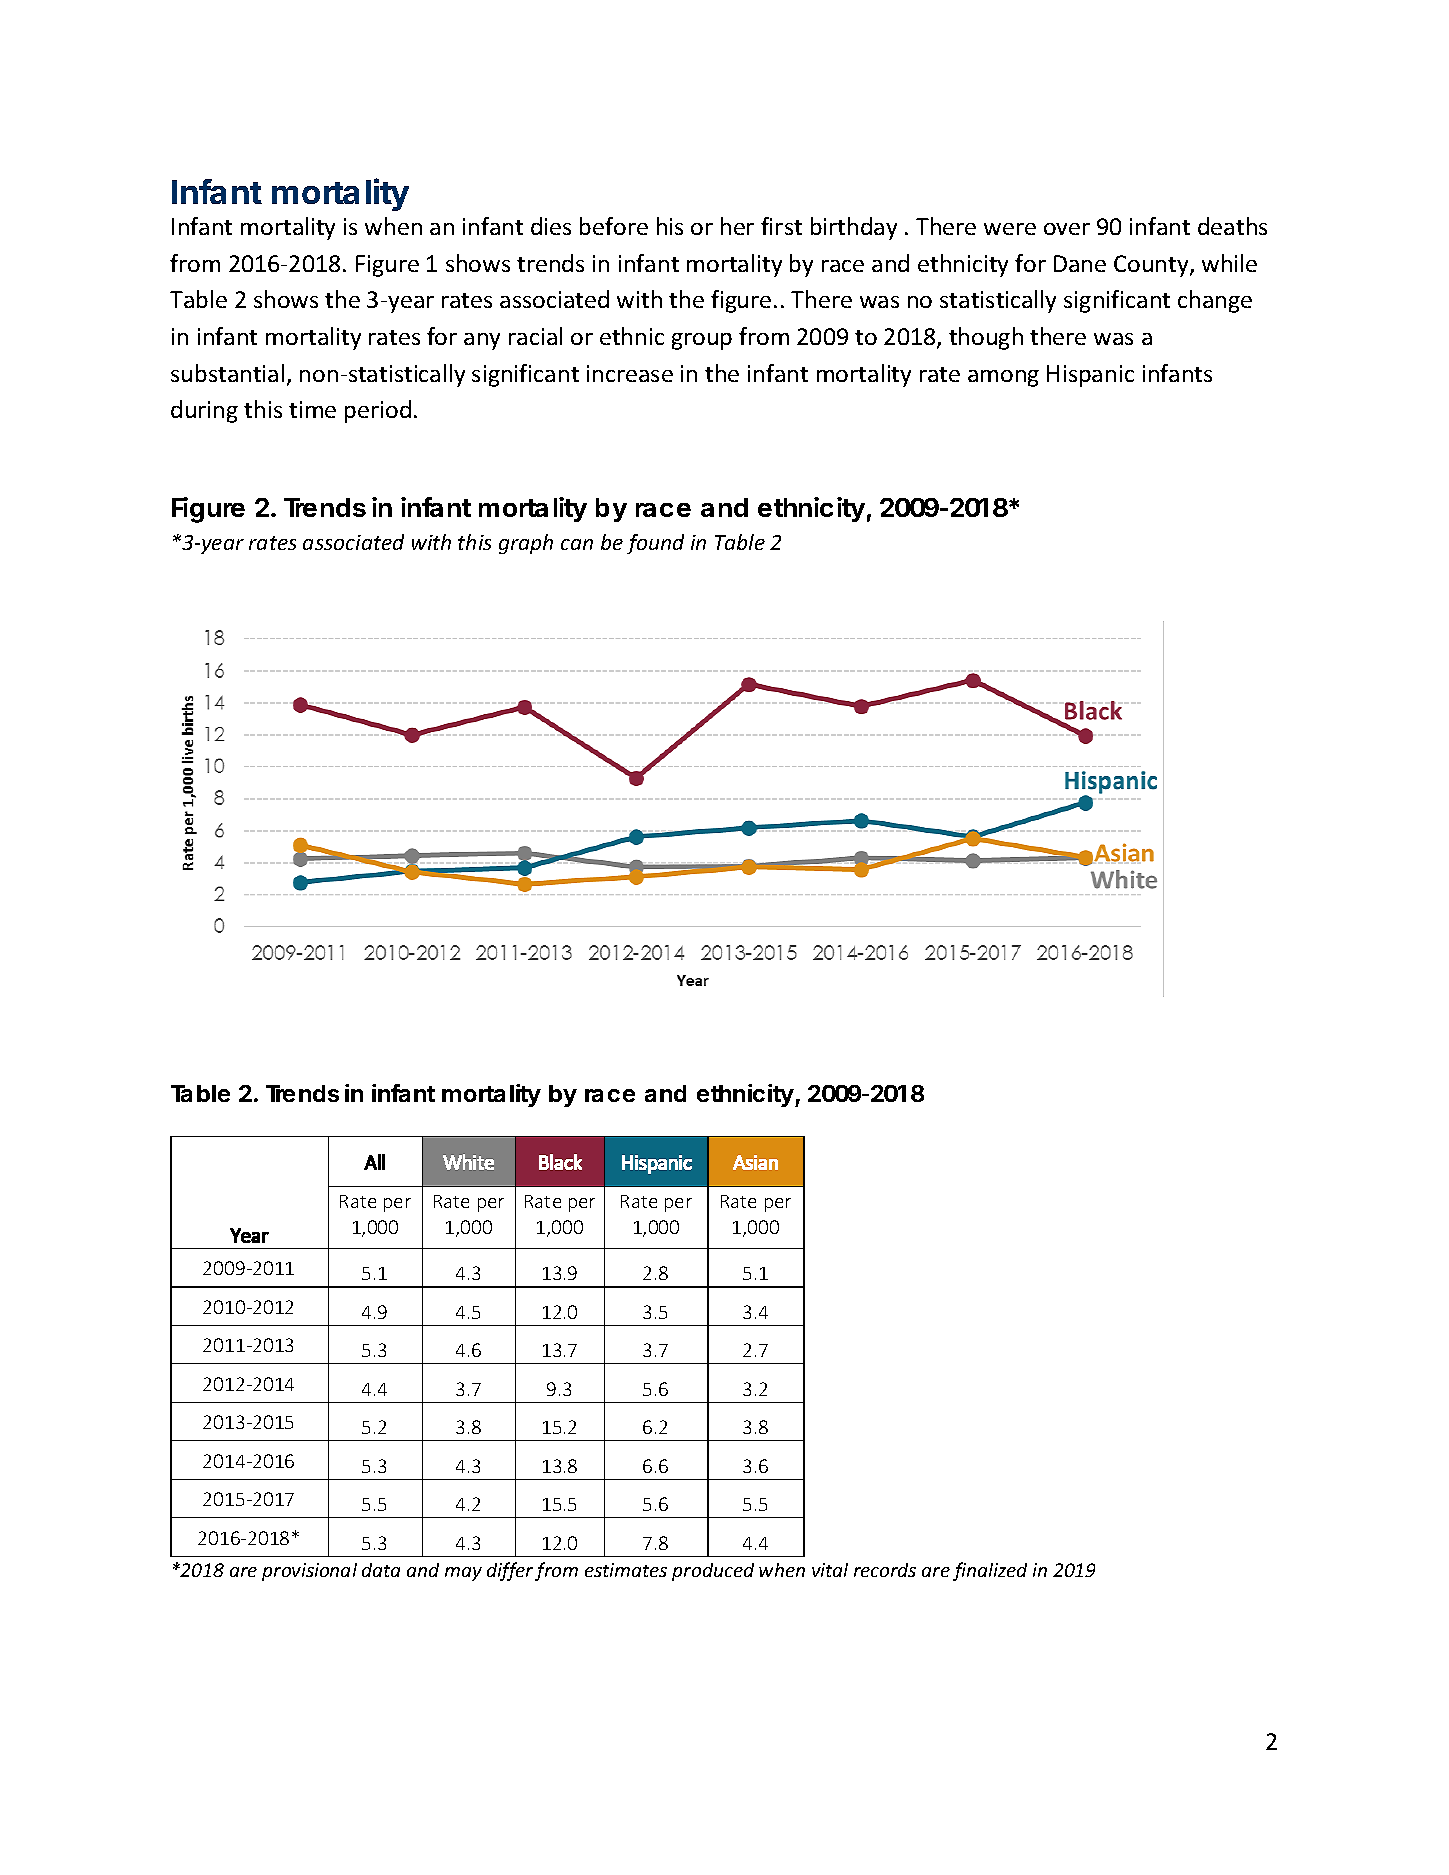 The height and width of the screenshot is (1875, 1449). What do you see at coordinates (227, 373) in the screenshot?
I see `substantial` at bounding box center [227, 373].
